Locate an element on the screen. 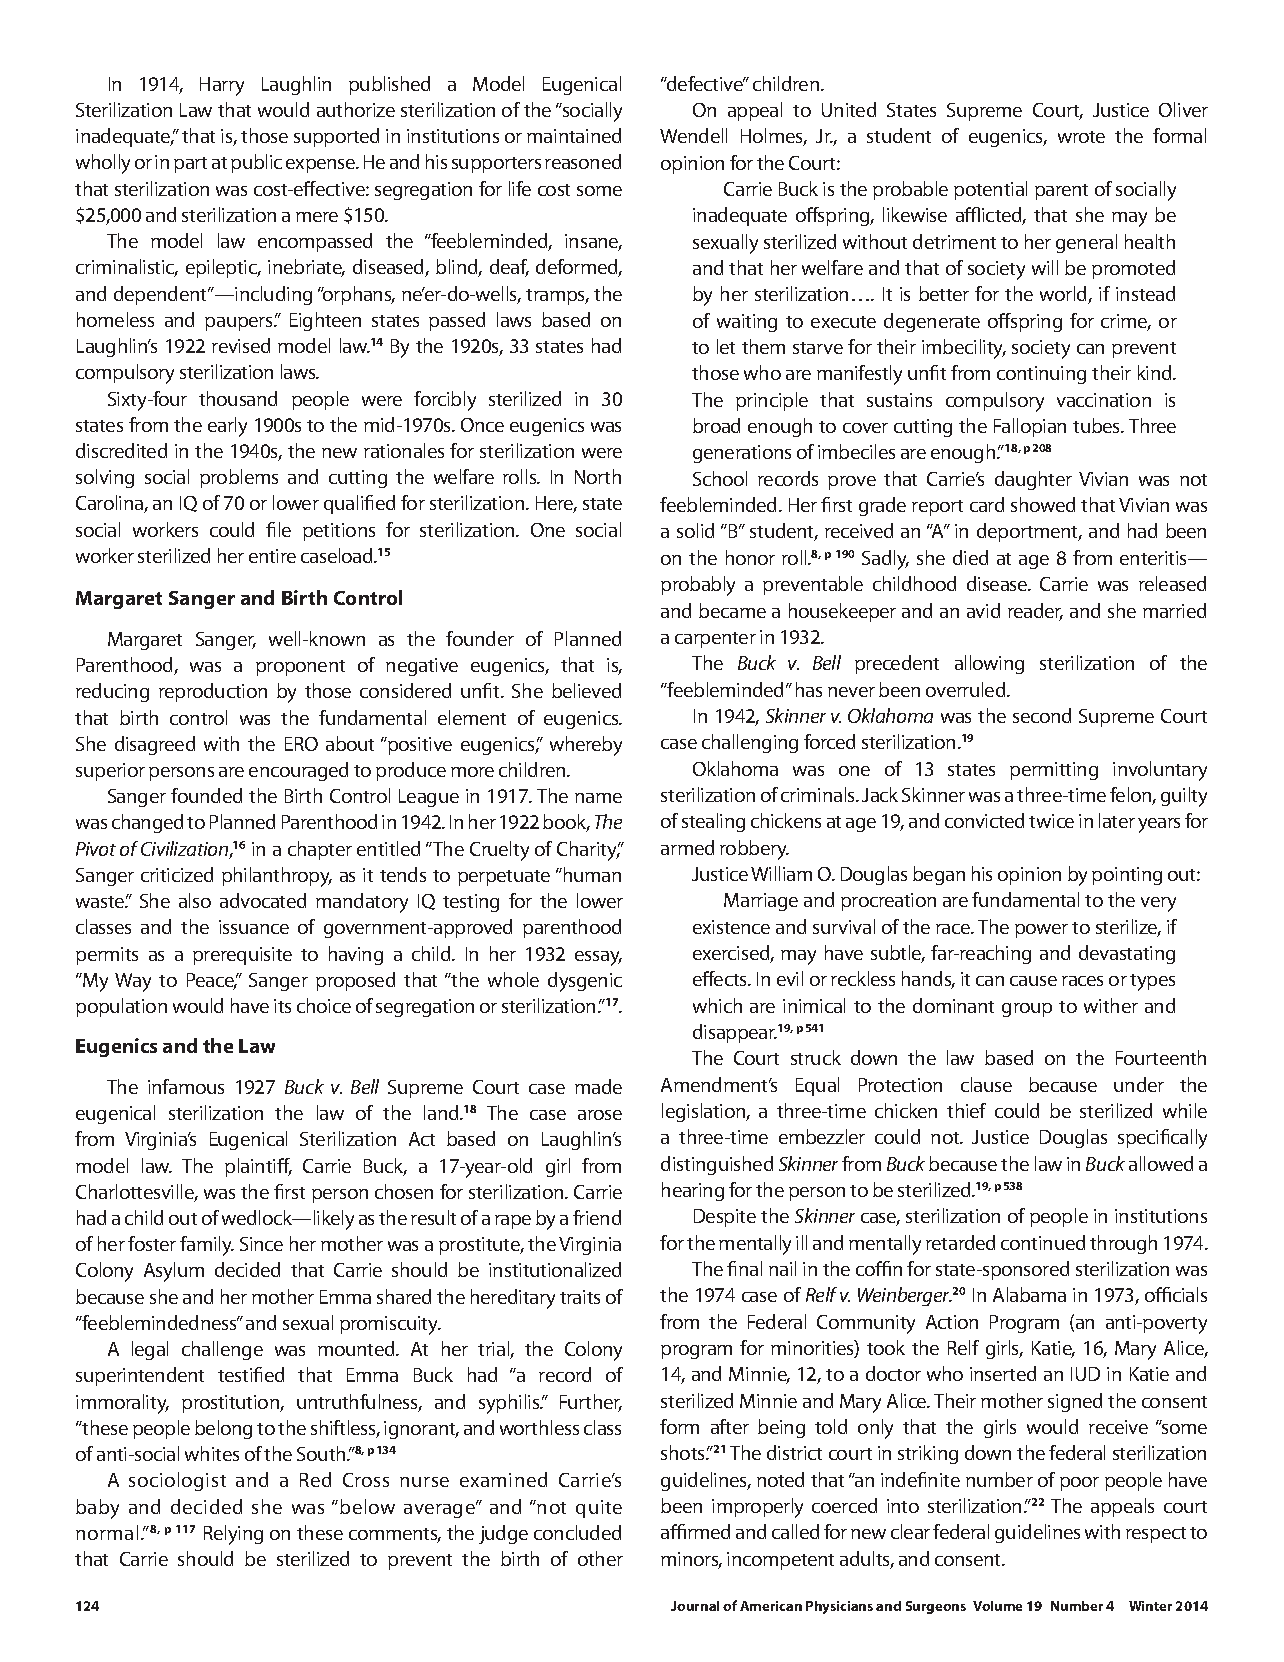  believed is located at coordinates (586, 690).
